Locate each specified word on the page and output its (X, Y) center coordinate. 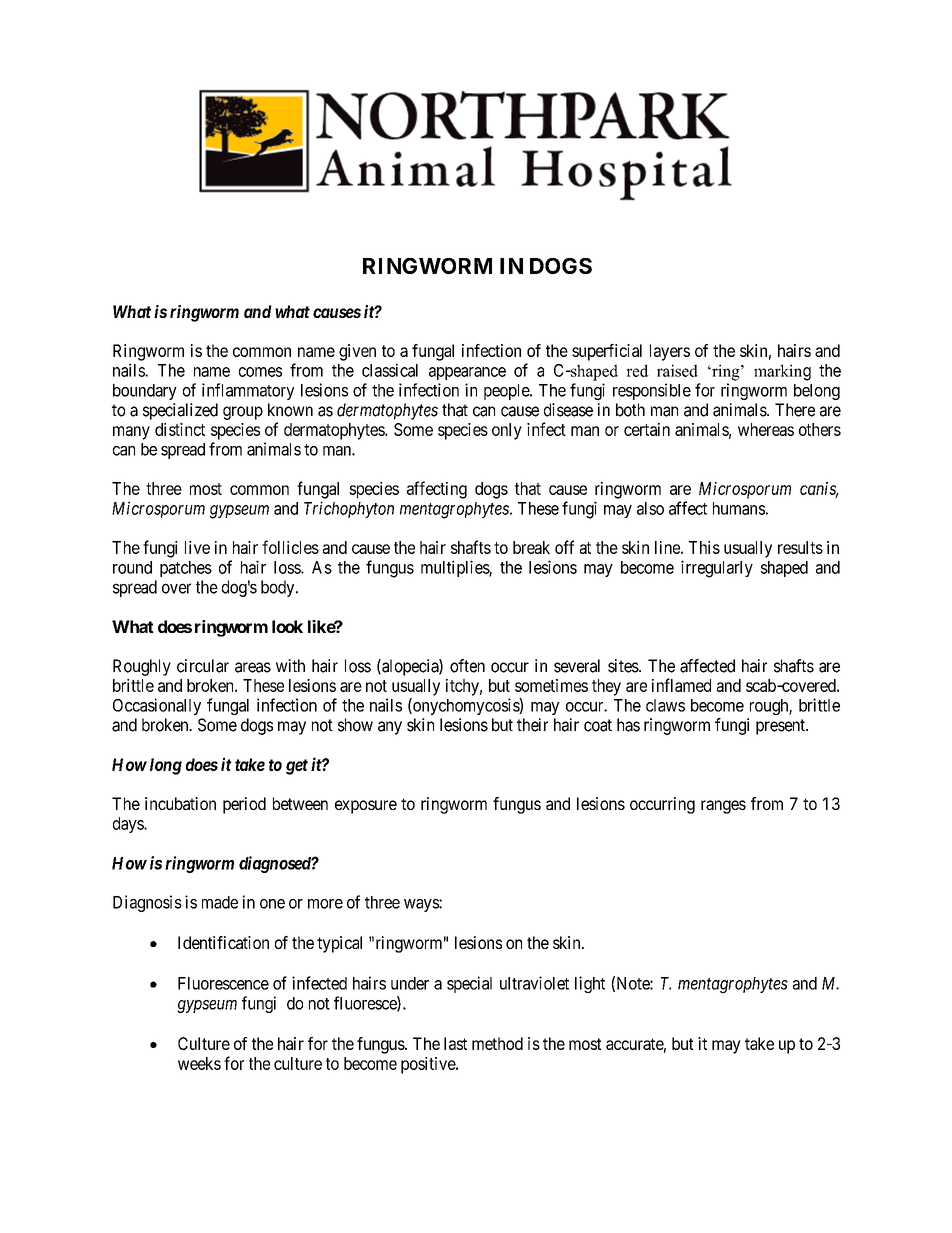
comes (260, 372)
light (590, 984)
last (455, 1043)
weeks (199, 1063)
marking (782, 372)
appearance (467, 373)
